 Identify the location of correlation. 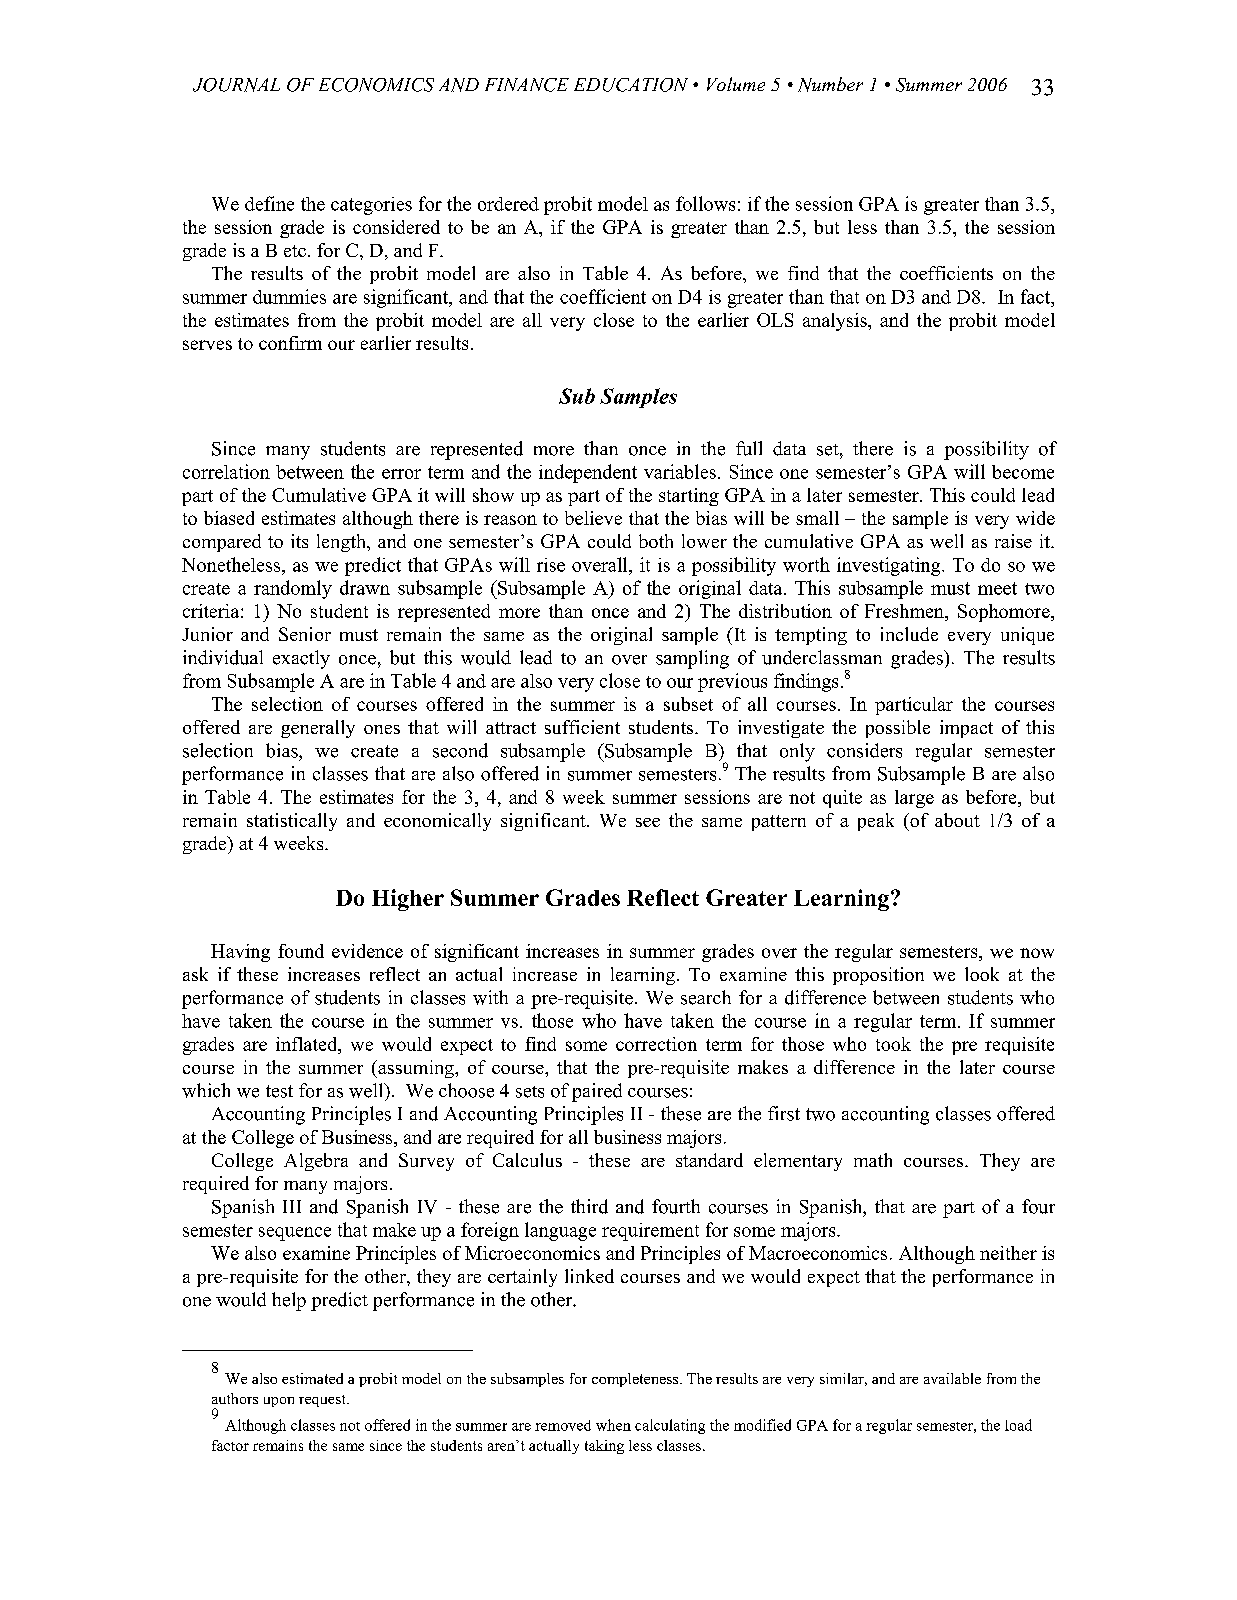
(226, 471).
